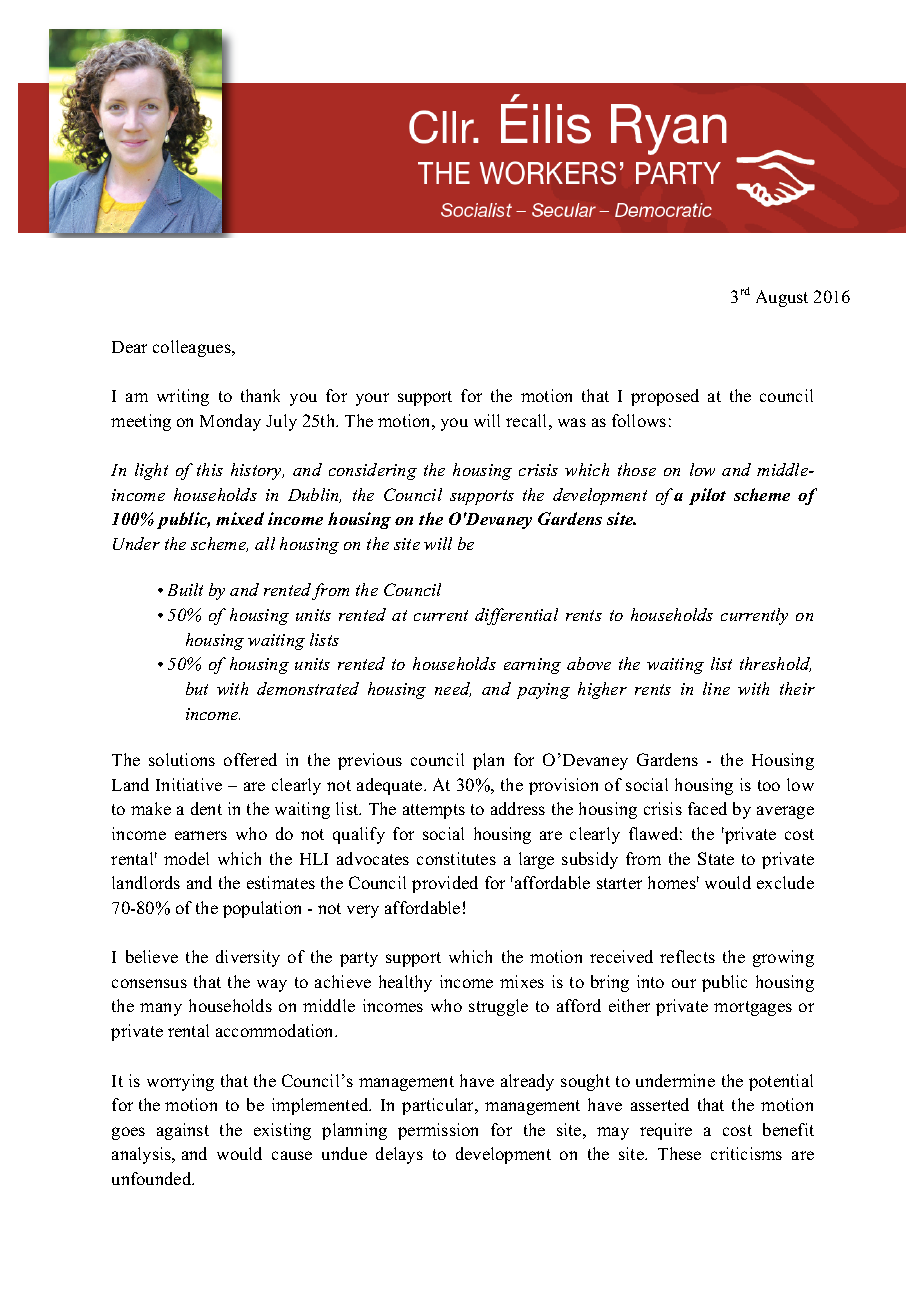  I want to click on pilot, so click(707, 496).
